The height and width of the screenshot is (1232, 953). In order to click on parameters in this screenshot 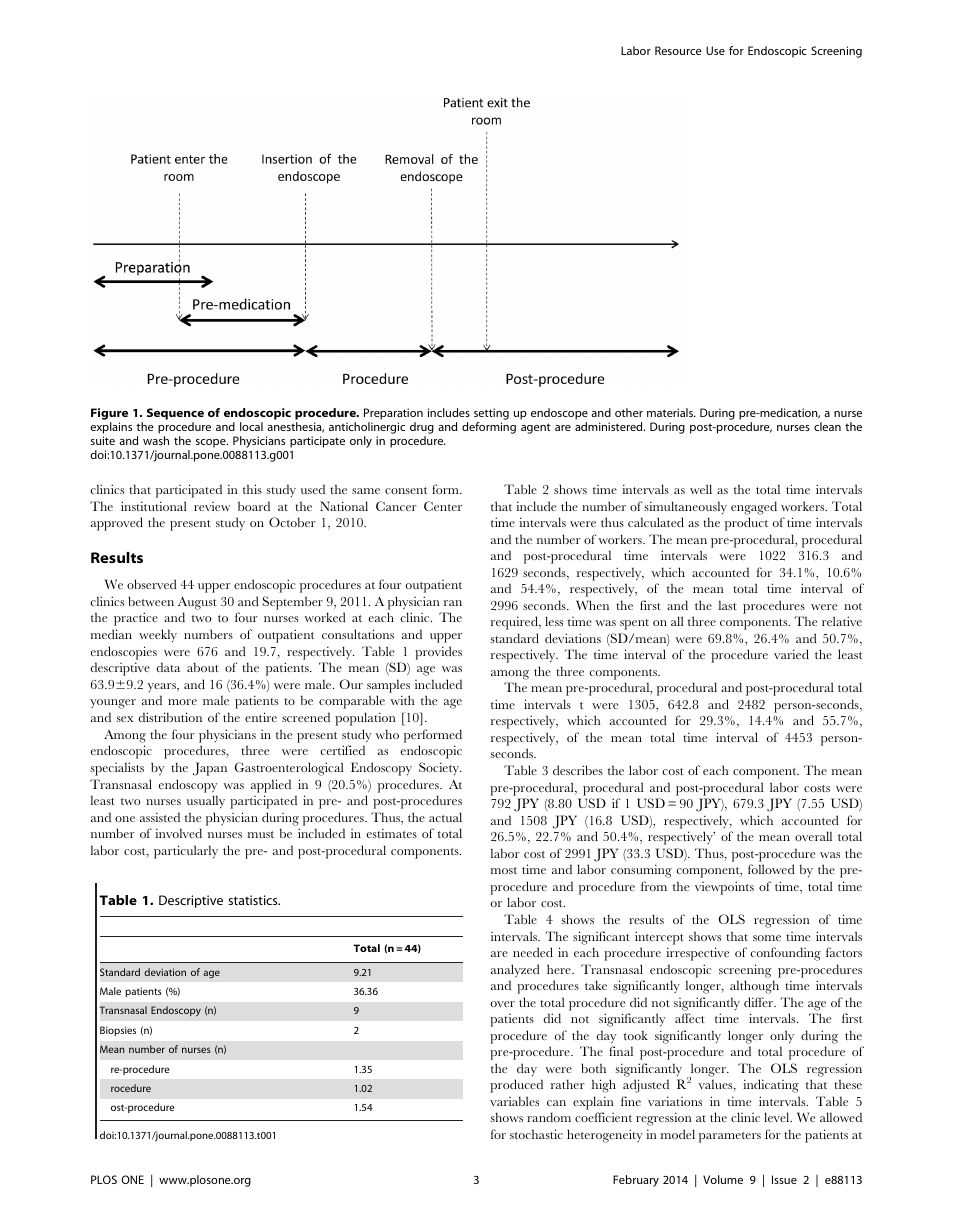, I will do `click(730, 1137)`.
